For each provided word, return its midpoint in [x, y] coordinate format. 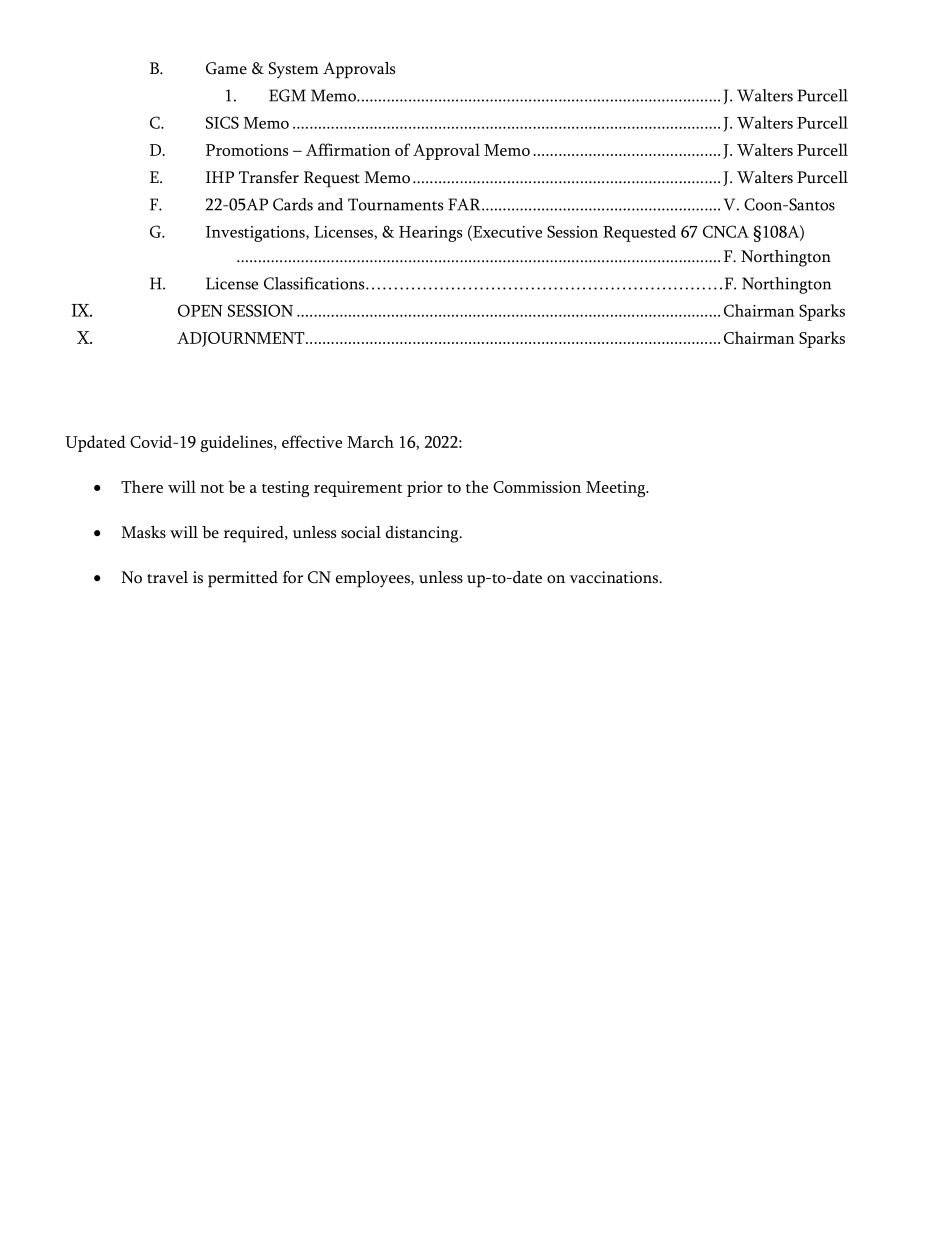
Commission [537, 487]
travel [167, 577]
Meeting [617, 489]
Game [226, 68]
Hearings [430, 234]
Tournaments [395, 204]
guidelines [237, 443]
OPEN [200, 310]
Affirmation [348, 149]
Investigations [256, 234]
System [294, 70]
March [370, 441]
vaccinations [614, 577]
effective [312, 441]
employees [374, 579]
